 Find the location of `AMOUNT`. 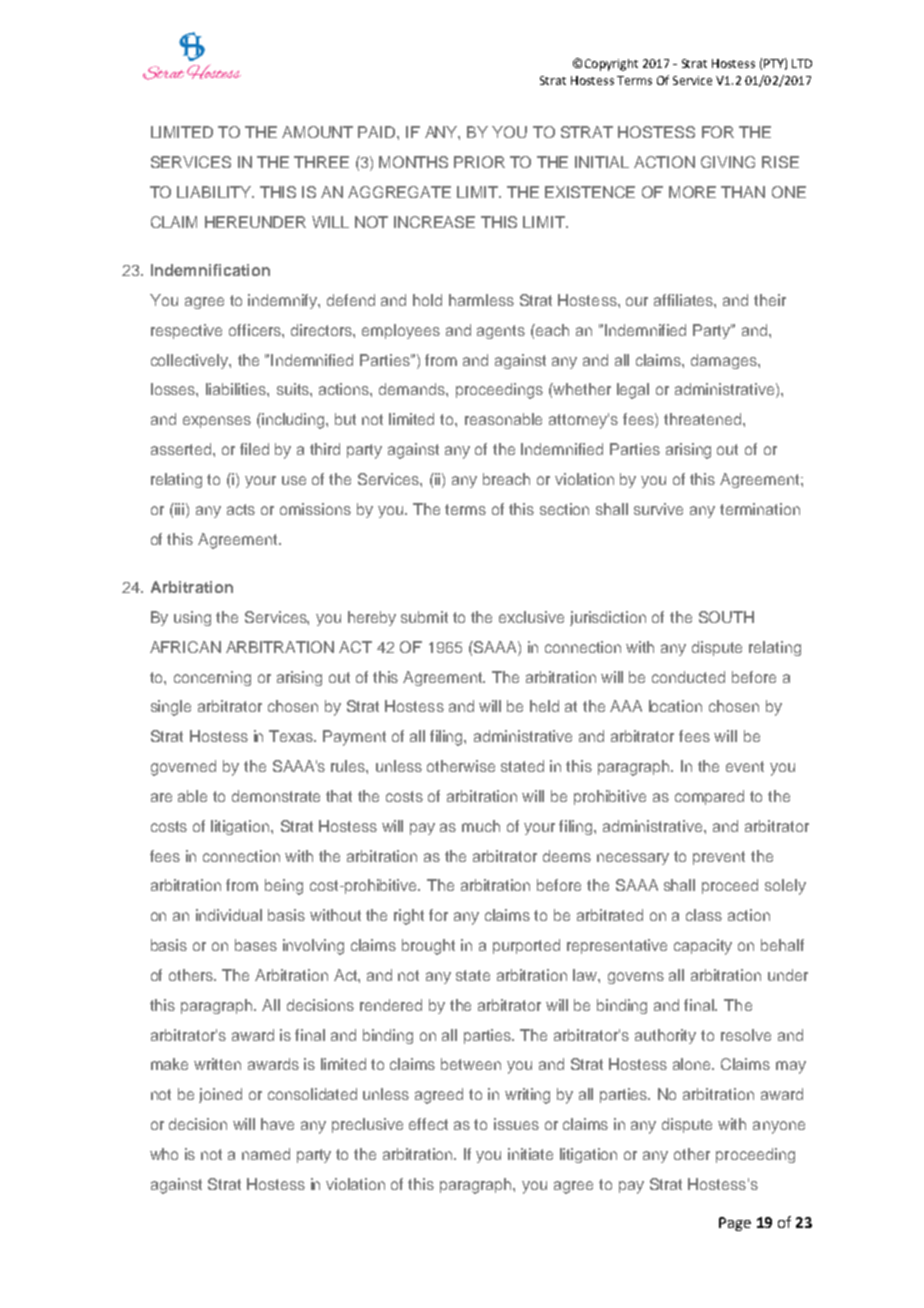

AMOUNT is located at coordinates (317, 132).
